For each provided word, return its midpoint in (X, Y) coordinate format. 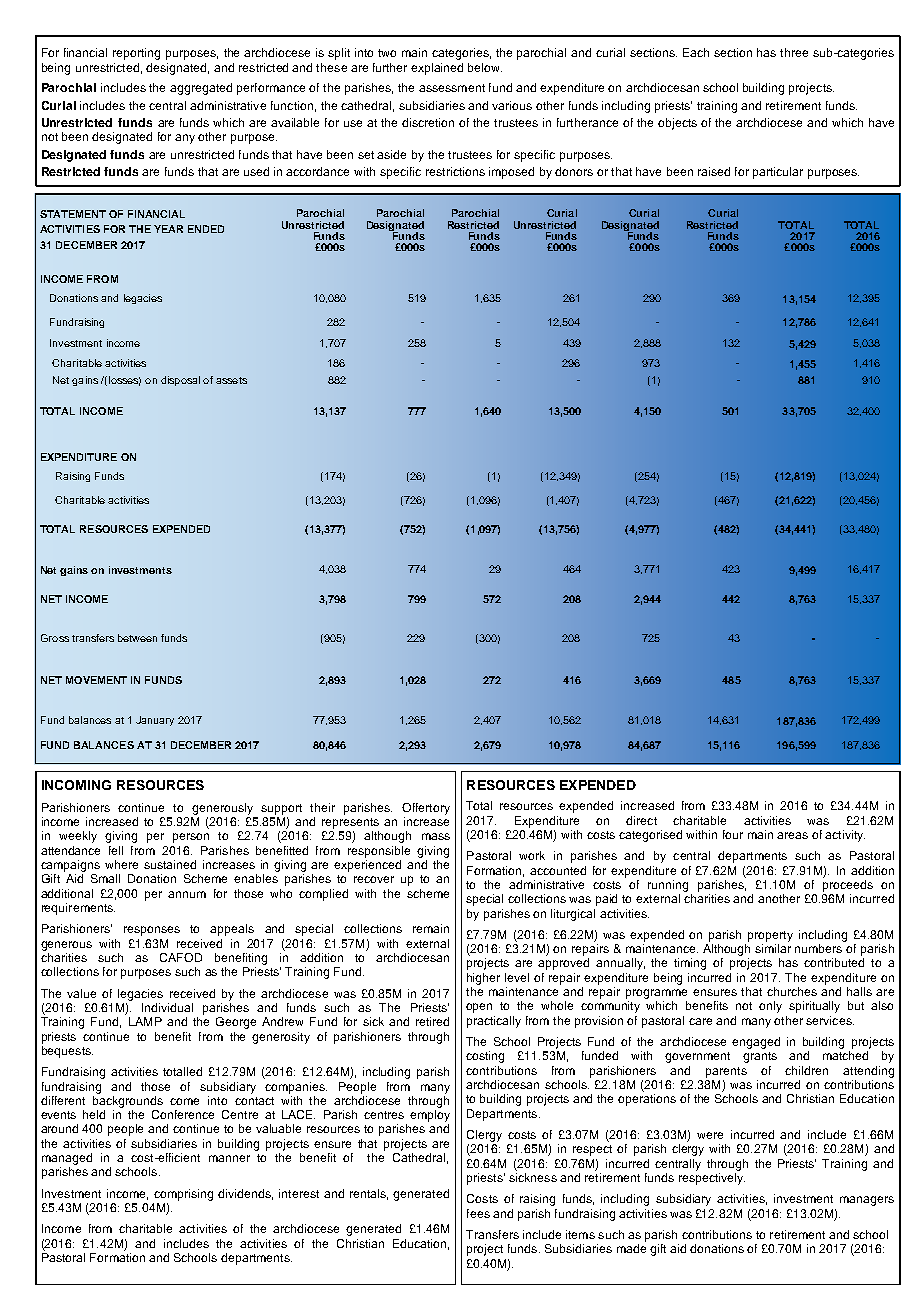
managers (867, 1201)
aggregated (201, 89)
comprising (183, 1195)
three (794, 52)
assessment (452, 88)
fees (478, 1213)
